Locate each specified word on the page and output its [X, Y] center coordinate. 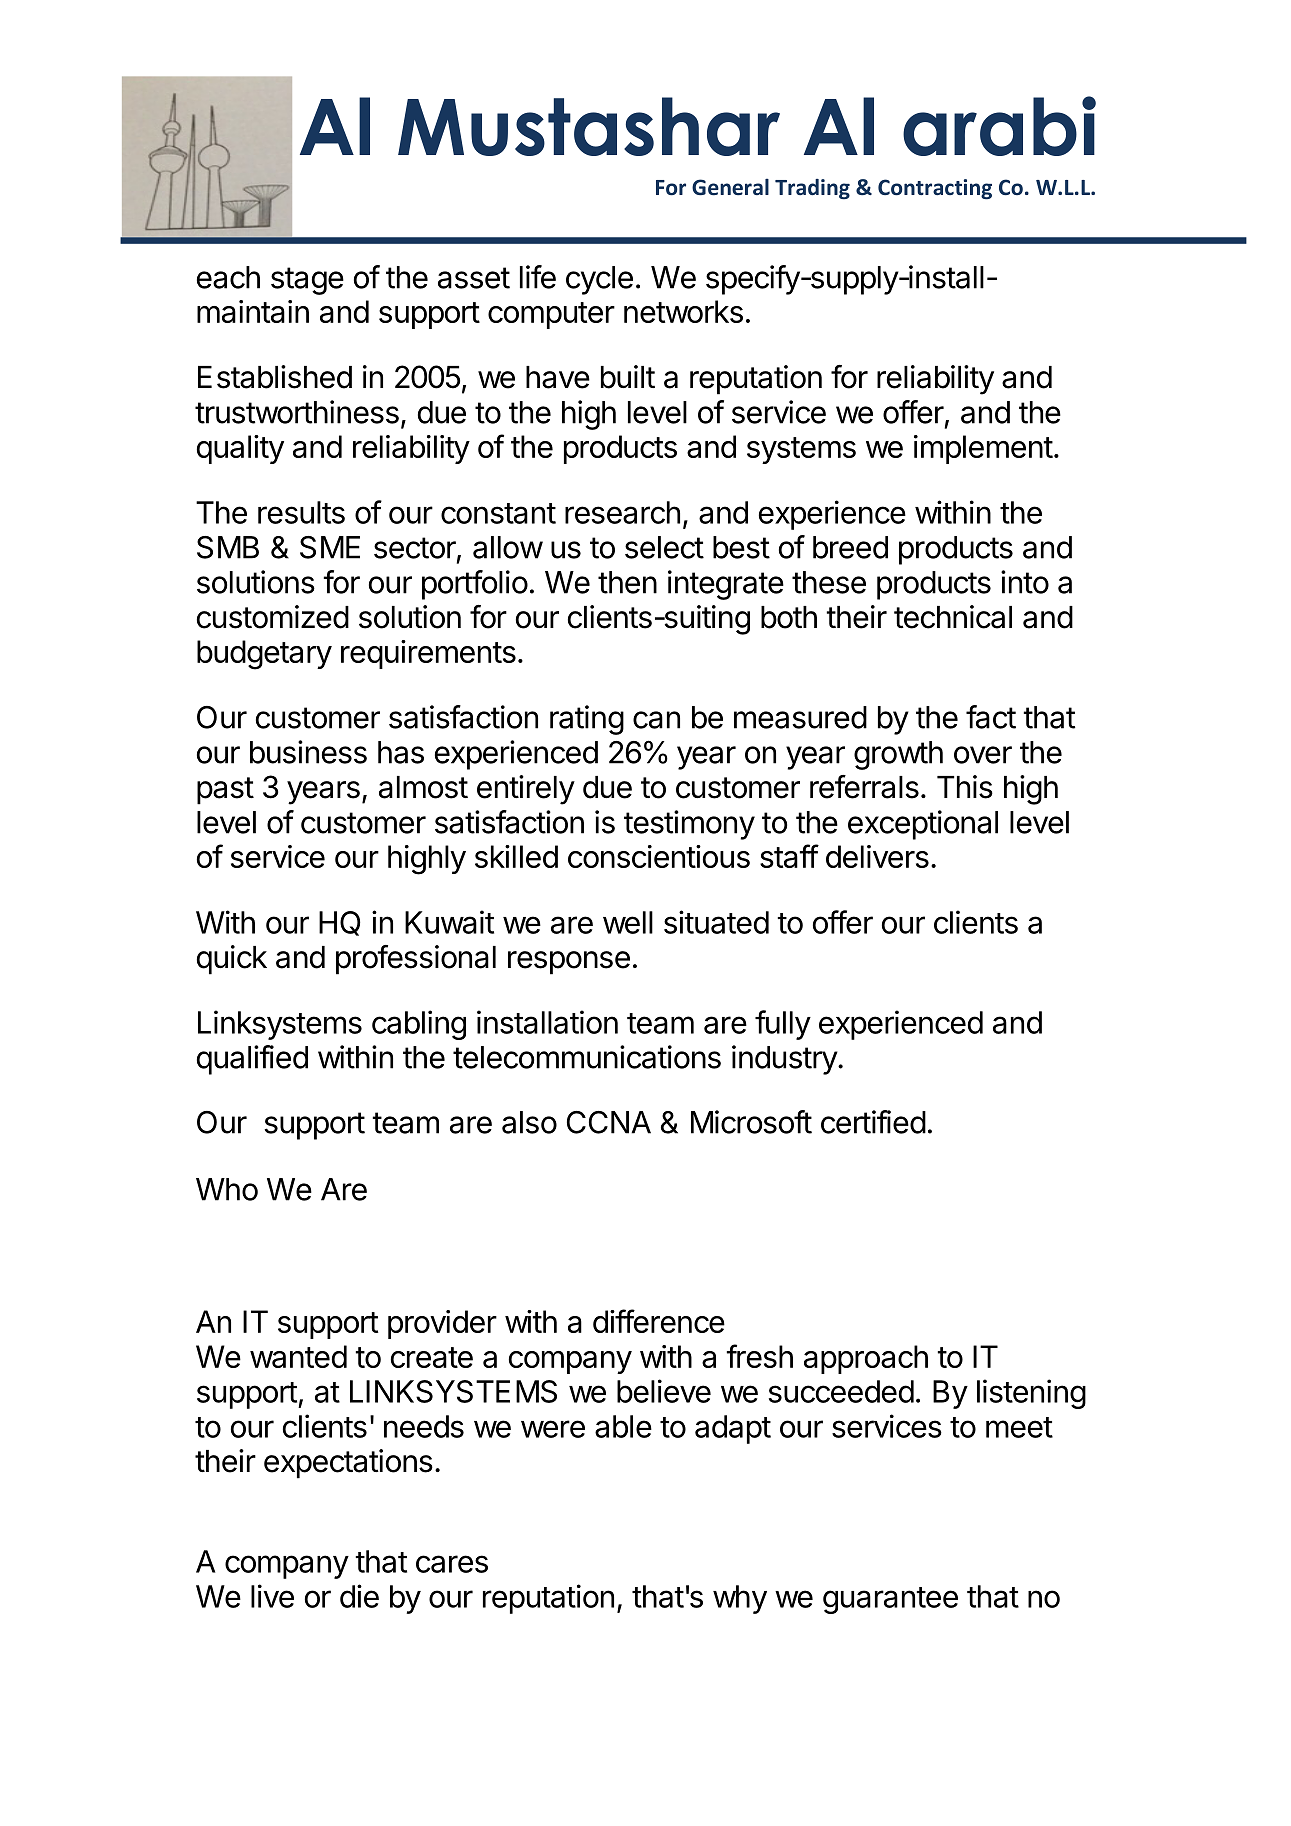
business [308, 752]
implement [983, 449]
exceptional [923, 825]
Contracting [935, 189]
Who [227, 1189]
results [301, 512]
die [359, 1596]
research [622, 512]
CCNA [609, 1122]
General [730, 187]
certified [873, 1122]
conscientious [659, 856]
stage [307, 281]
